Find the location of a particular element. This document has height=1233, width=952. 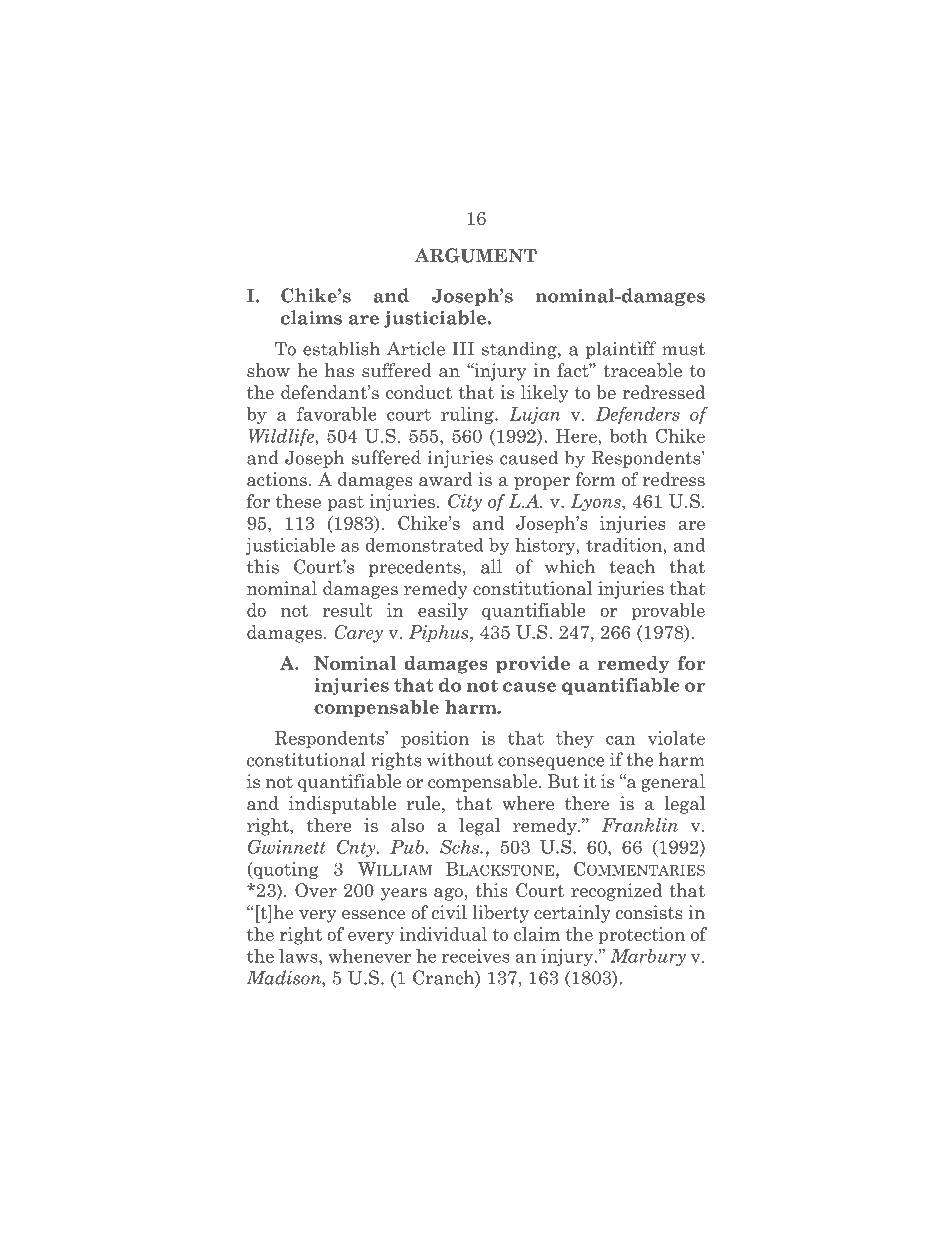

establish is located at coordinates (341, 348).
